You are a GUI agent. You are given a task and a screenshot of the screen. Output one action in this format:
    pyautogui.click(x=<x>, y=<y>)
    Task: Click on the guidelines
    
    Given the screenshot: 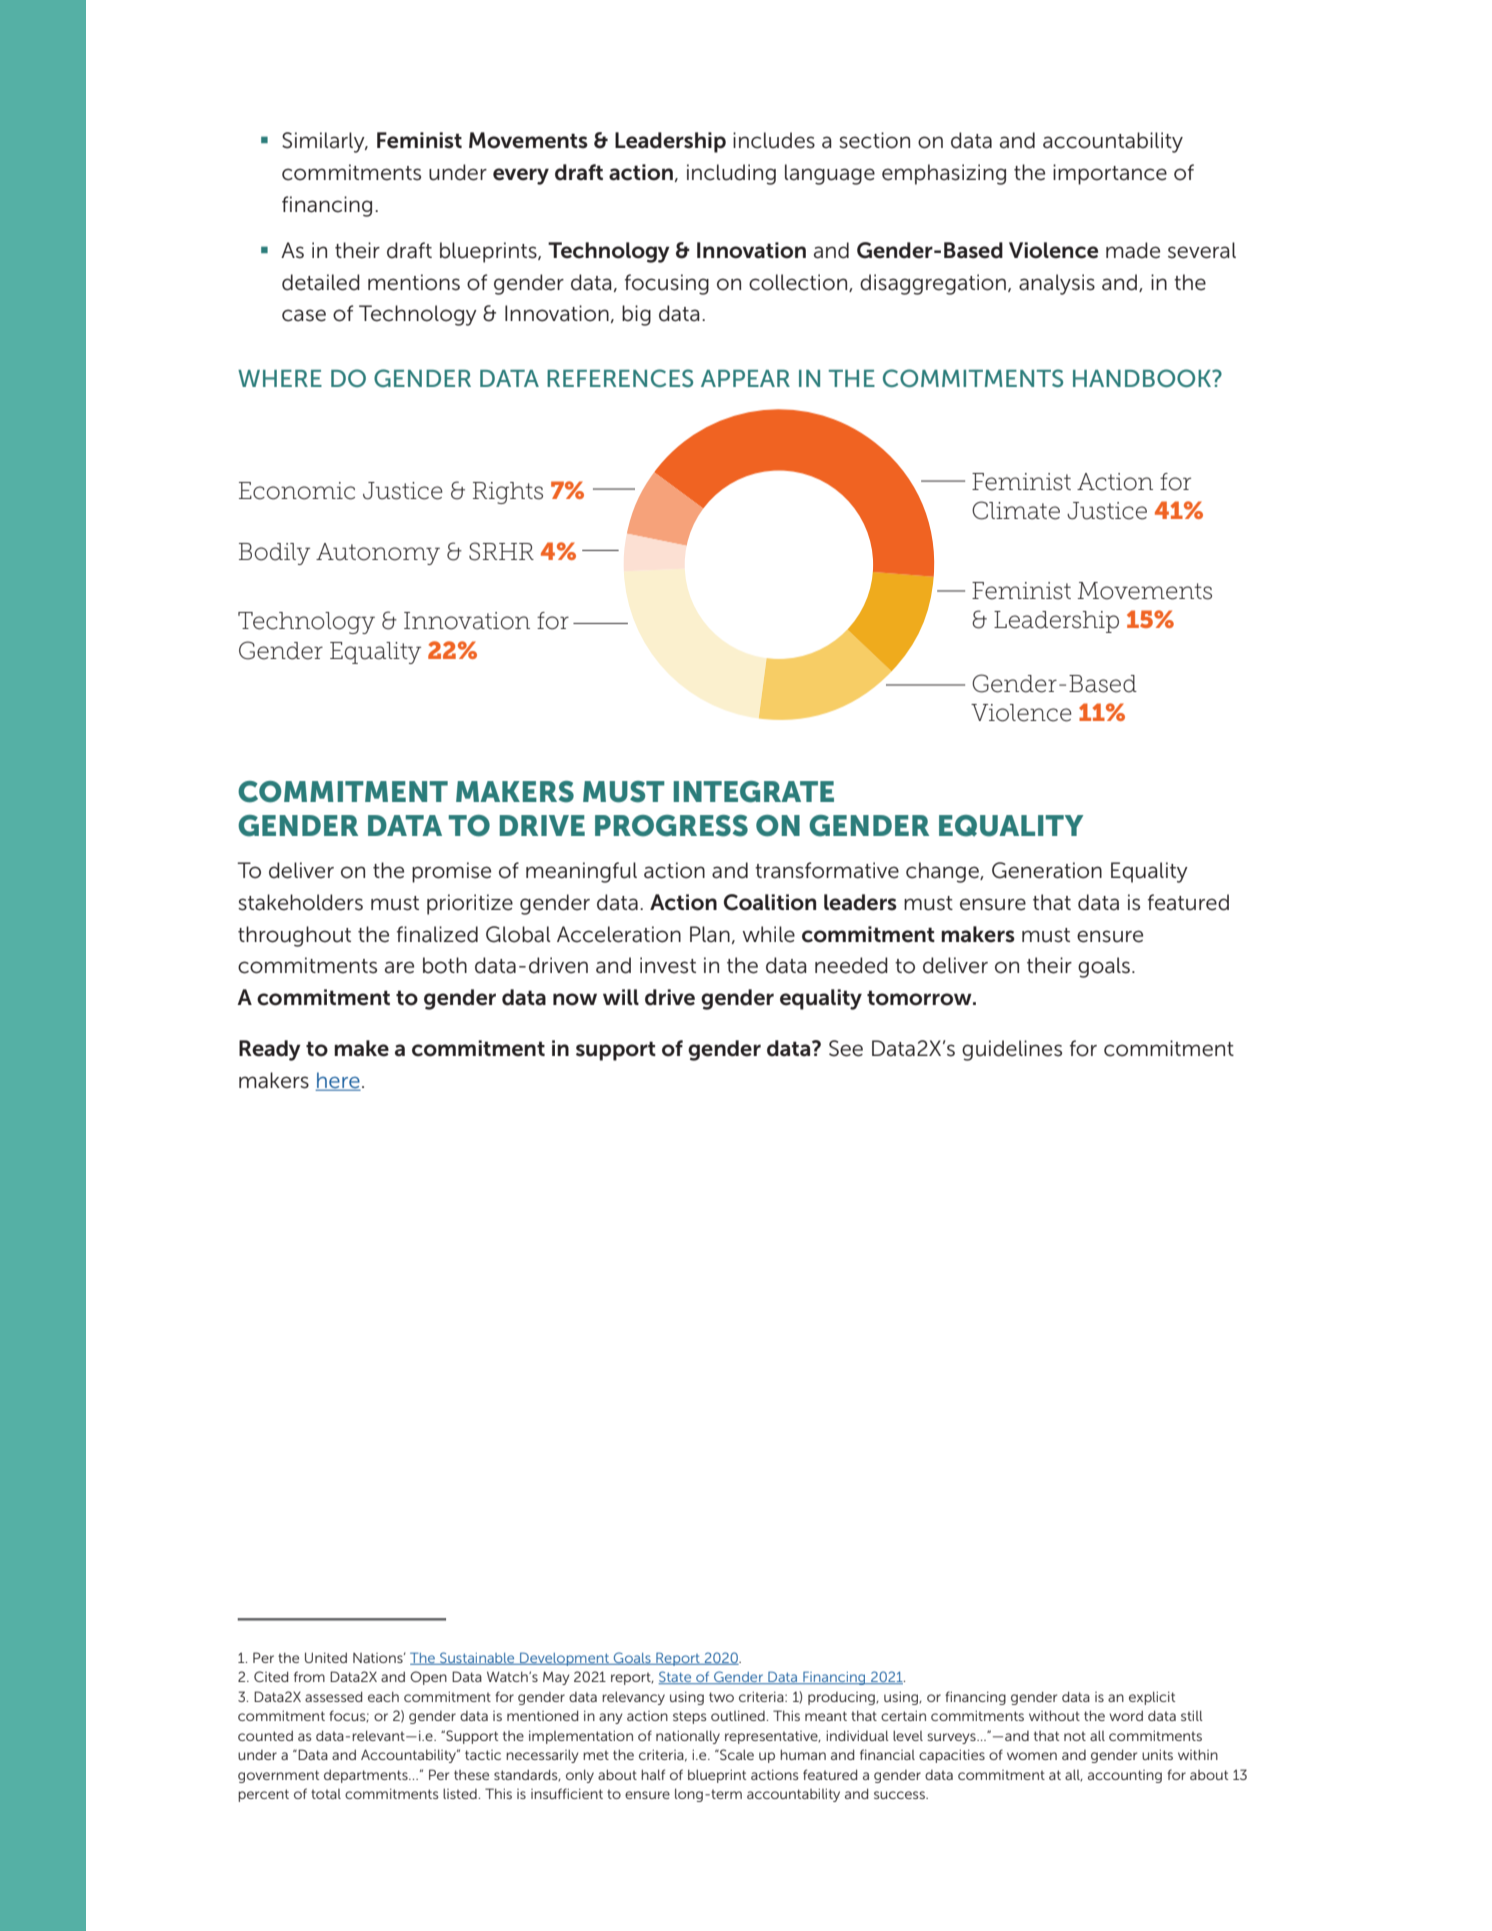 What is the action you would take?
    pyautogui.click(x=1012, y=1050)
